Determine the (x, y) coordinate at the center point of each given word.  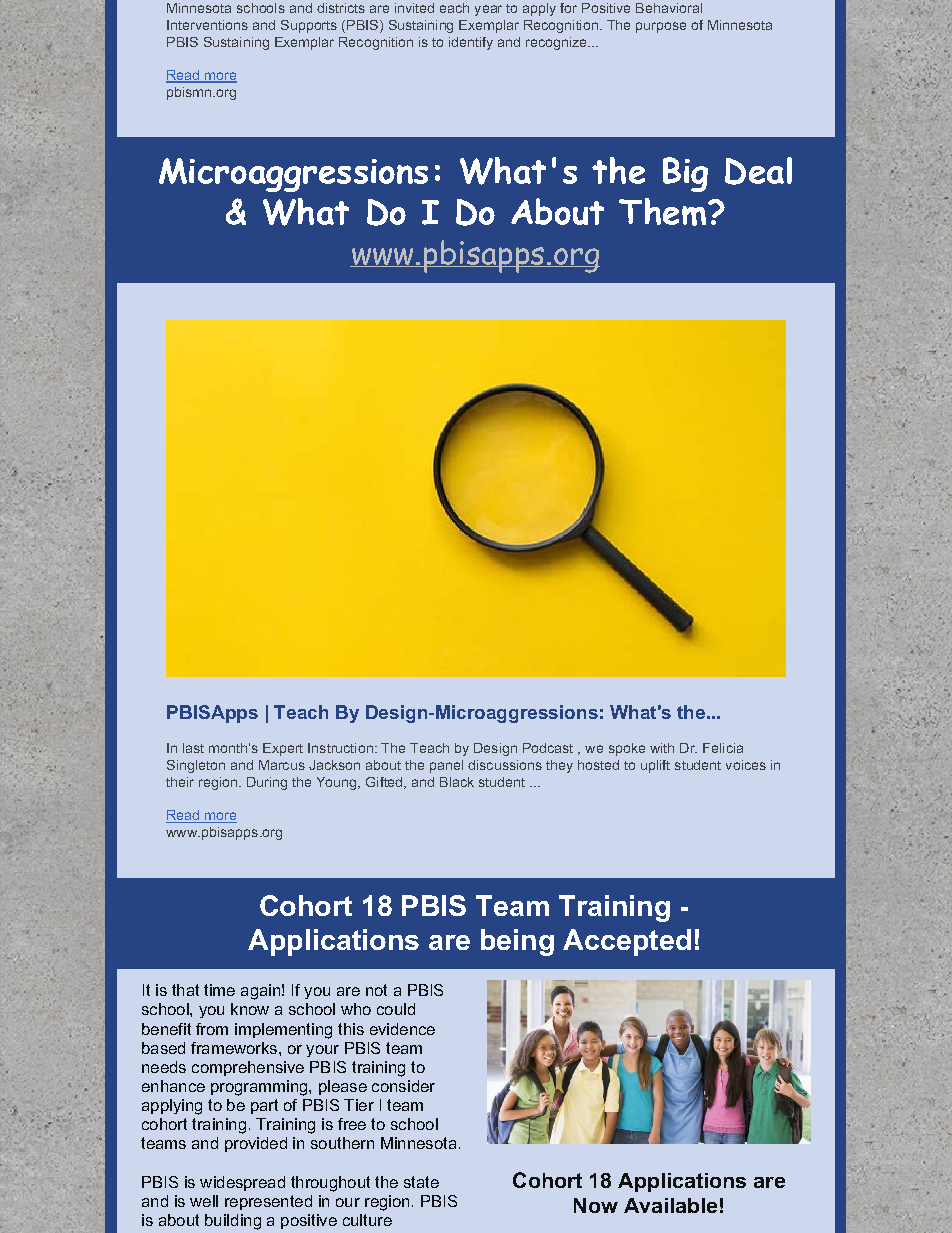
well (204, 1201)
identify (471, 43)
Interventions (207, 25)
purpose (661, 27)
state (421, 1182)
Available (670, 1205)
